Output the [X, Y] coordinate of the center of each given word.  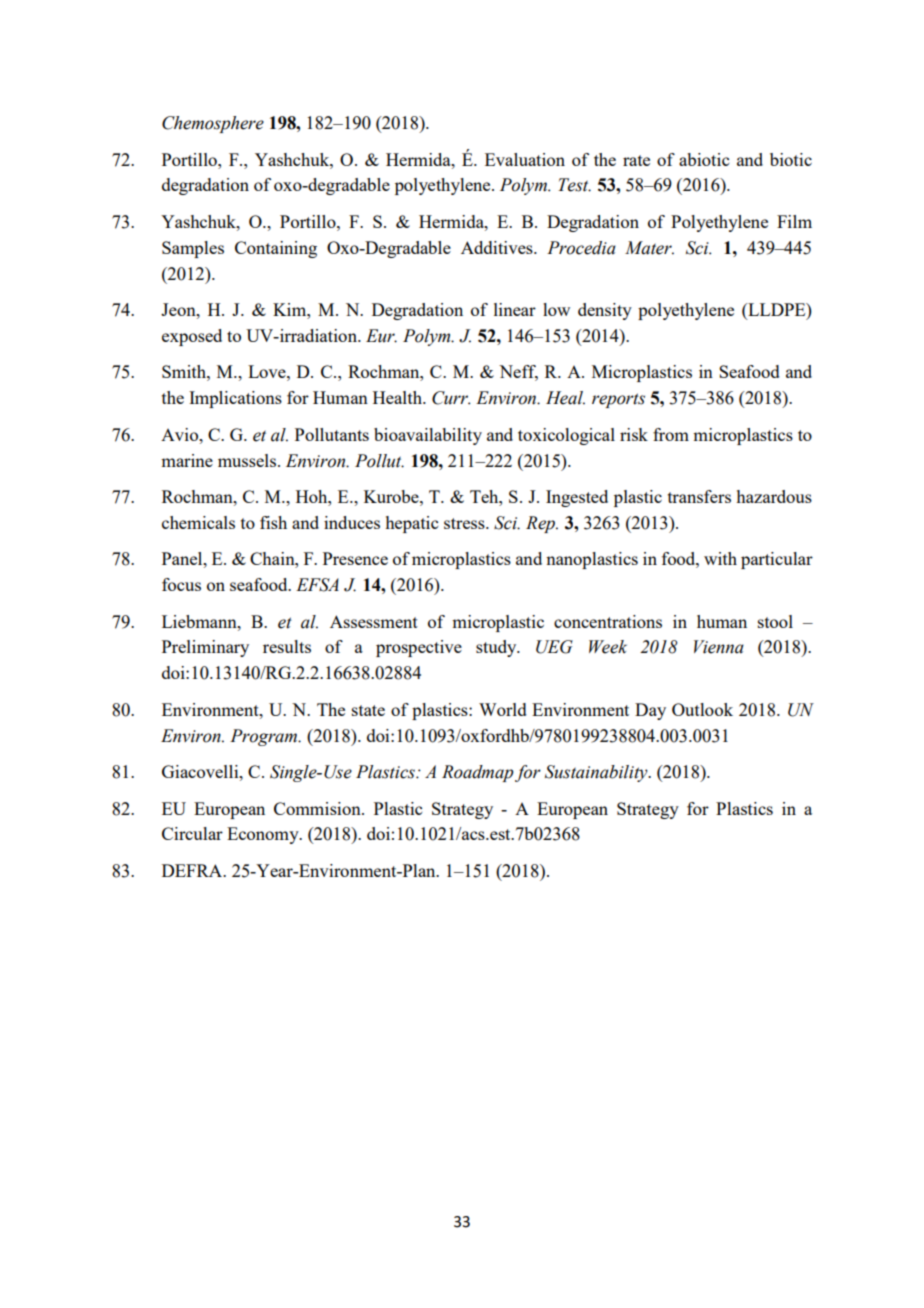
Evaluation [525, 159]
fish [273, 522]
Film [794, 221]
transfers [699, 496]
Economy [264, 835]
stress [465, 523]
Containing [276, 249]
